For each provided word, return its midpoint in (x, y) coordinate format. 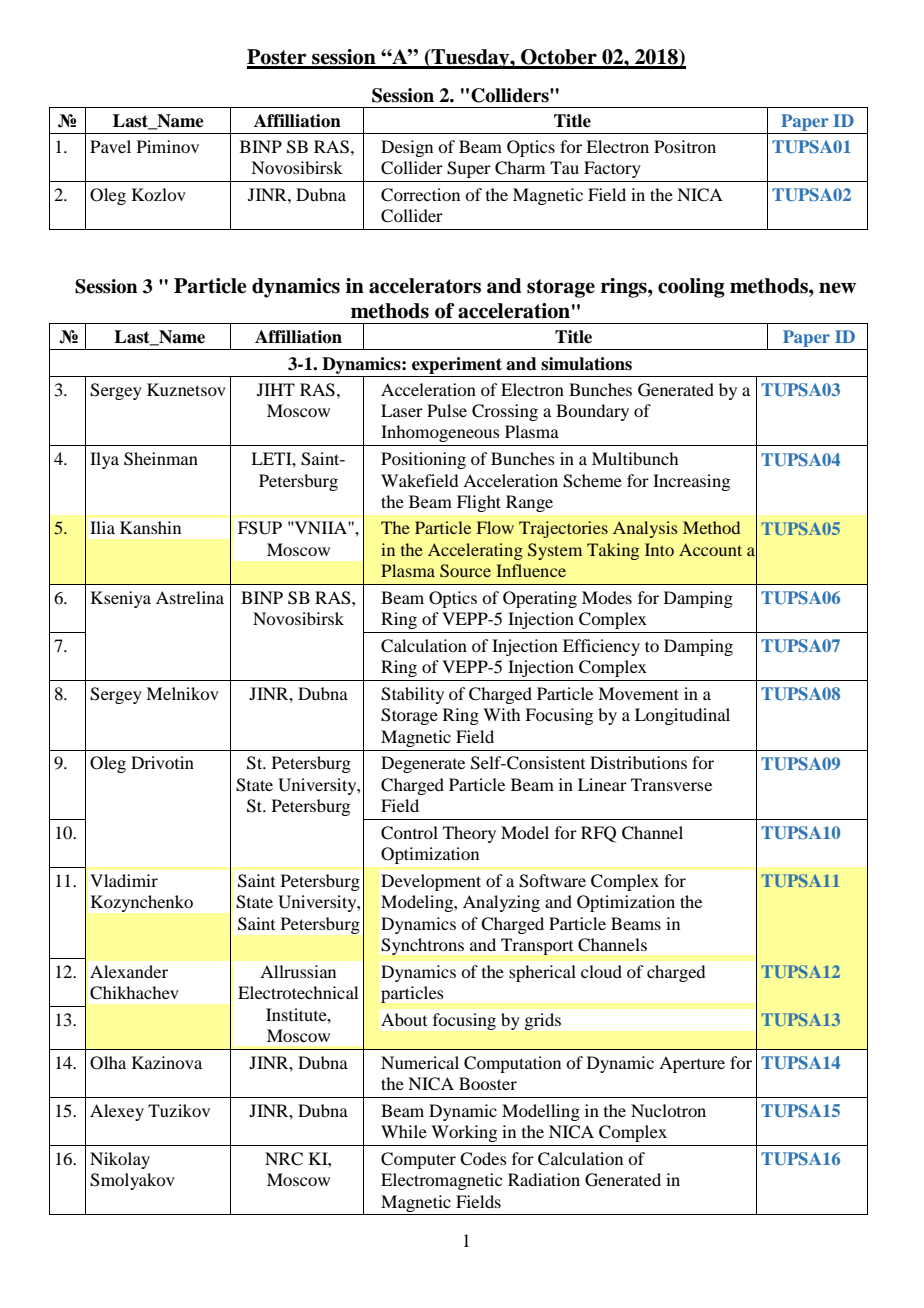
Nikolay (120, 1160)
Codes (483, 1159)
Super (469, 169)
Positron (685, 146)
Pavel (110, 146)
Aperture (692, 1064)
